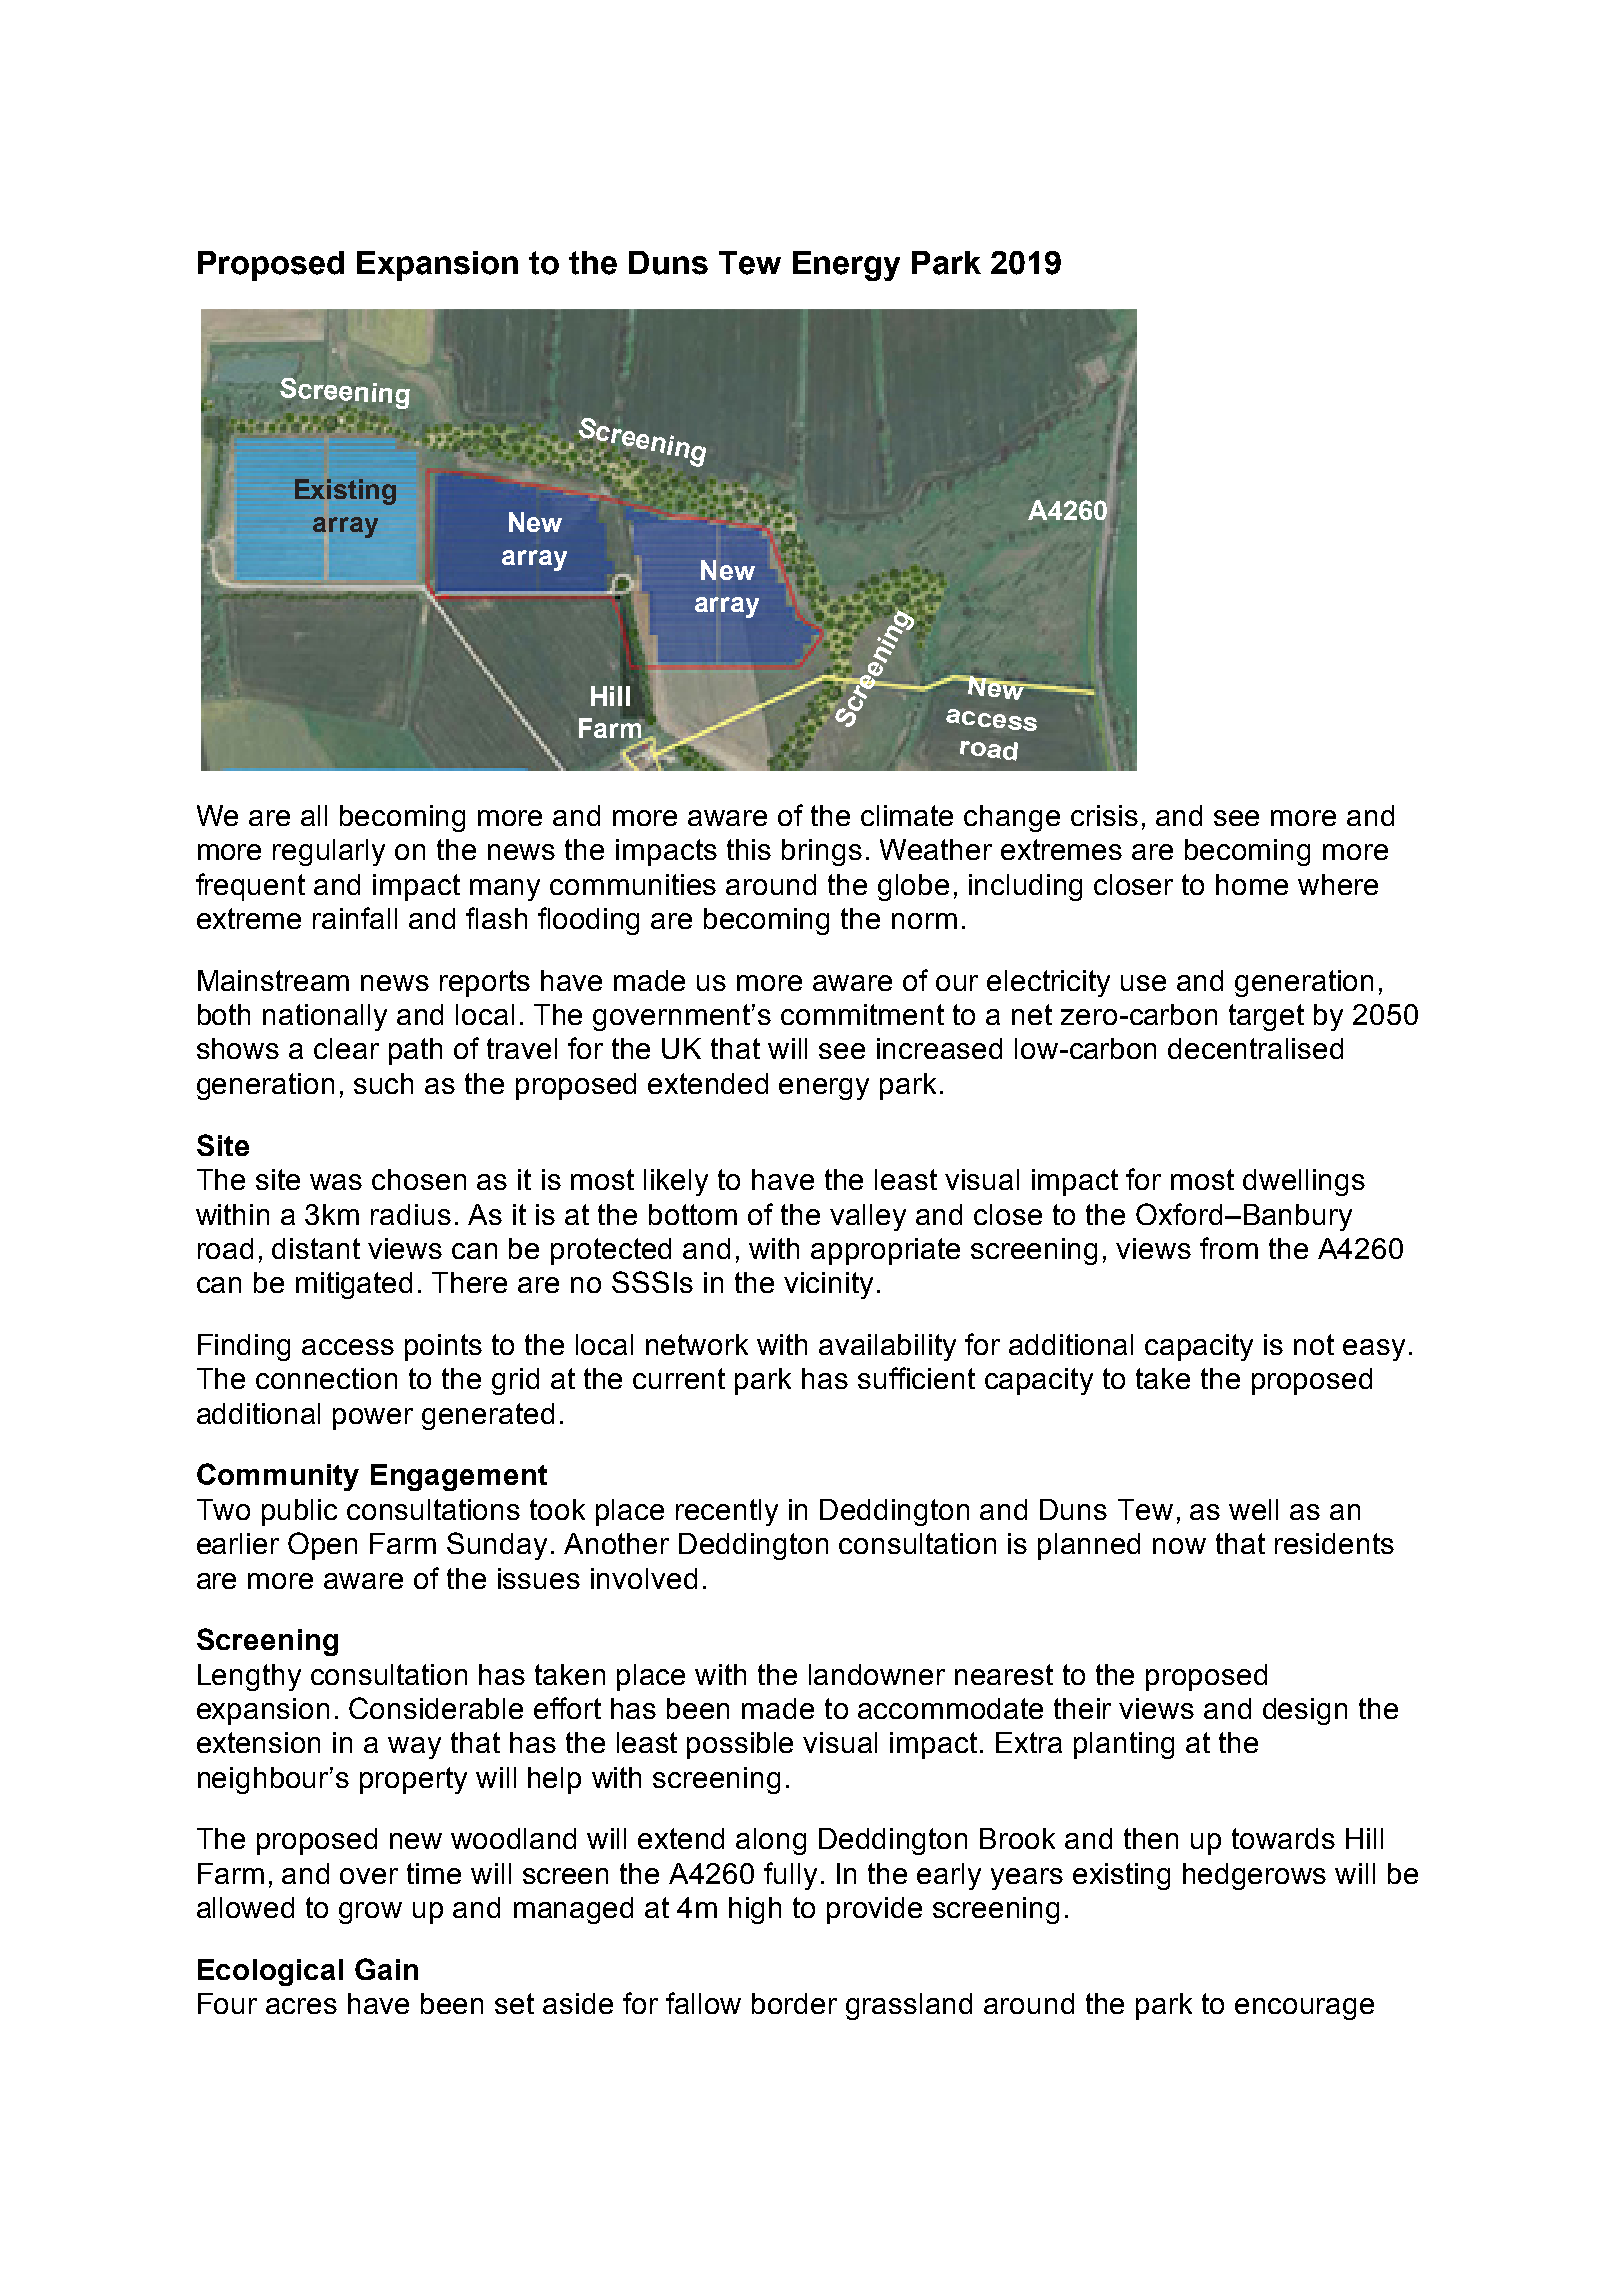 The image size is (1618, 2290). I want to click on encourage, so click(1304, 2009).
